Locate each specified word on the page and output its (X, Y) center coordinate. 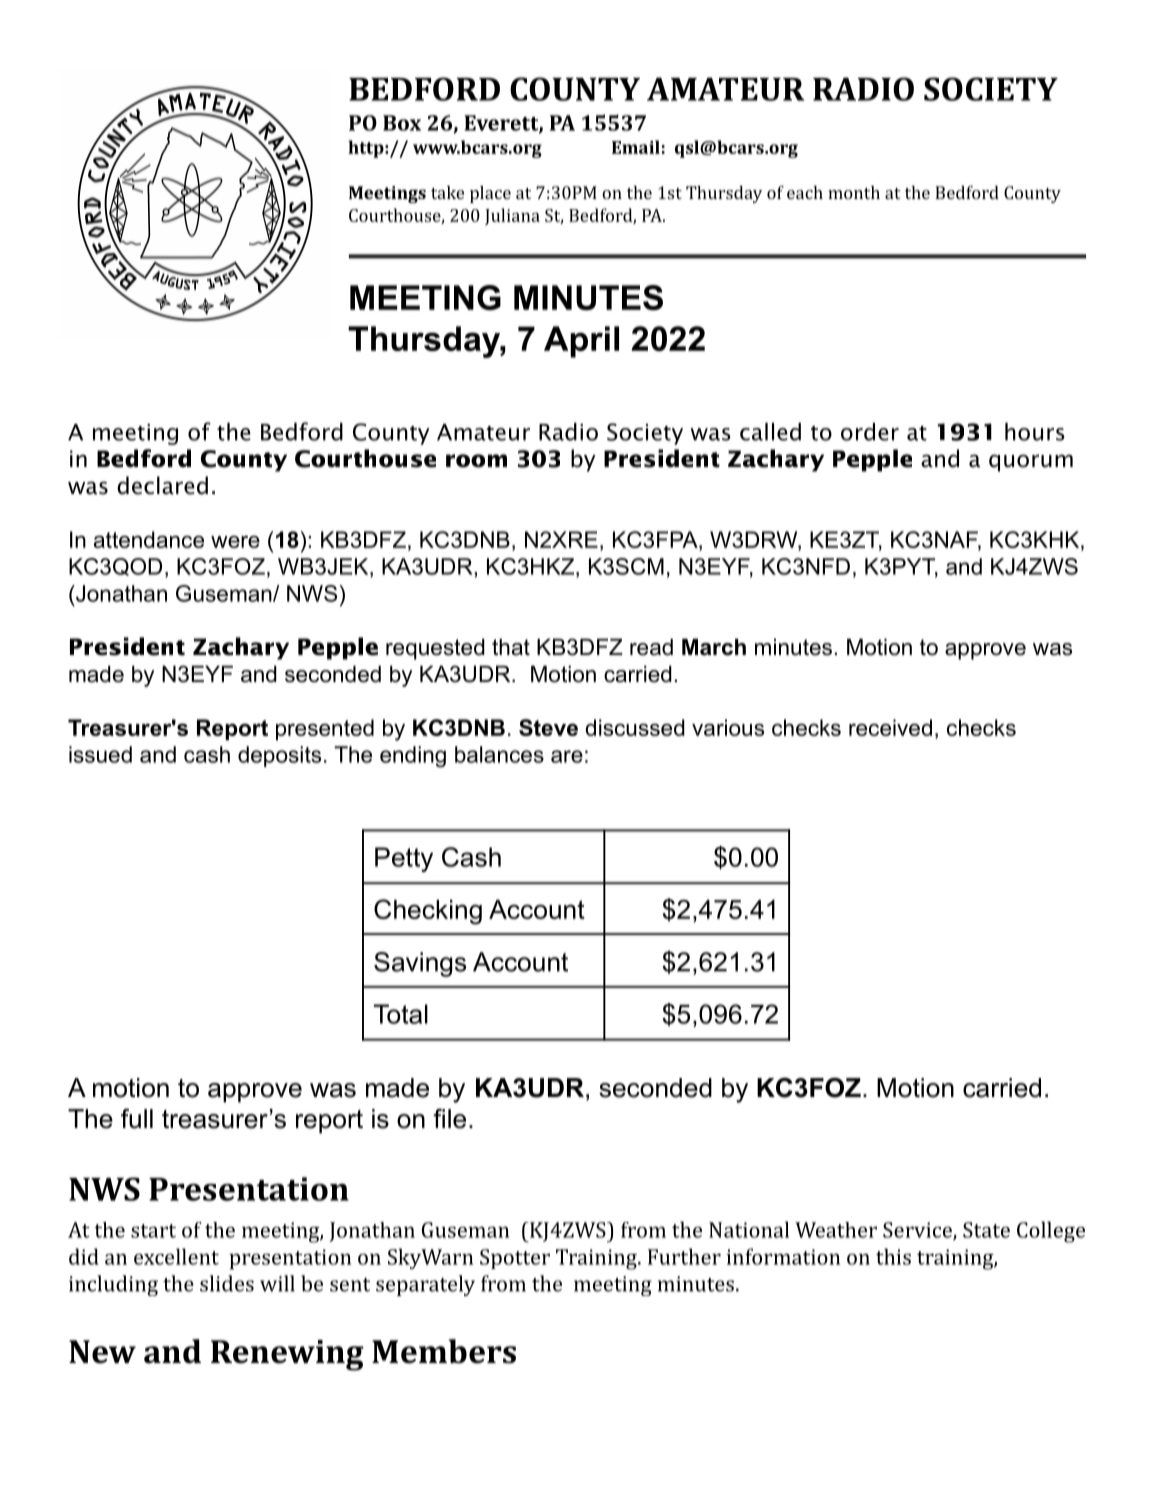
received (890, 727)
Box (402, 123)
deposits (279, 756)
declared (162, 485)
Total (401, 1014)
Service (918, 1231)
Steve (548, 727)
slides (227, 1283)
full (137, 1119)
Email (636, 147)
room (476, 461)
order (870, 432)
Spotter (515, 1259)
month (854, 192)
